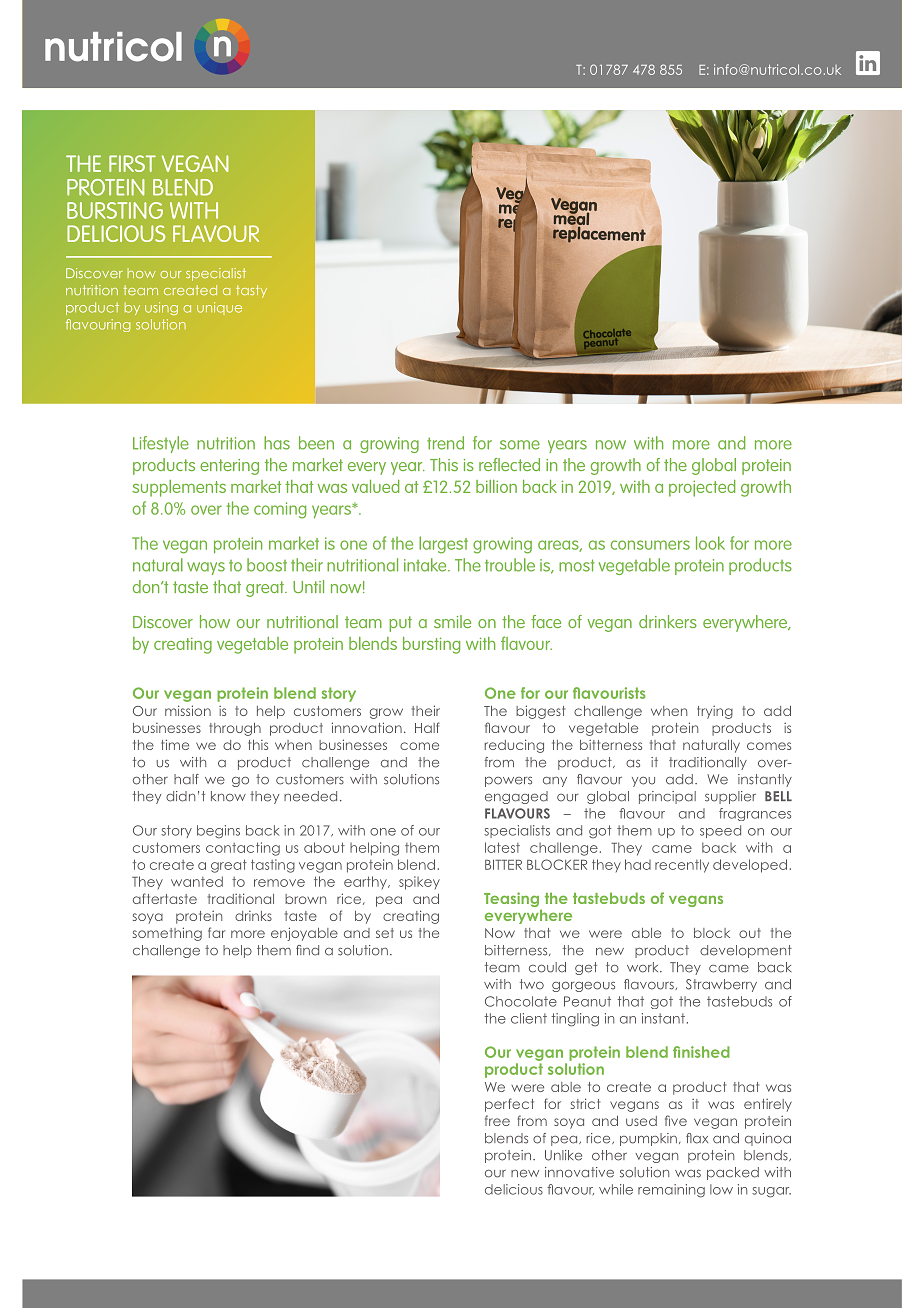 The height and width of the screenshot is (1308, 924). I want to click on tasty, so click(251, 291).
